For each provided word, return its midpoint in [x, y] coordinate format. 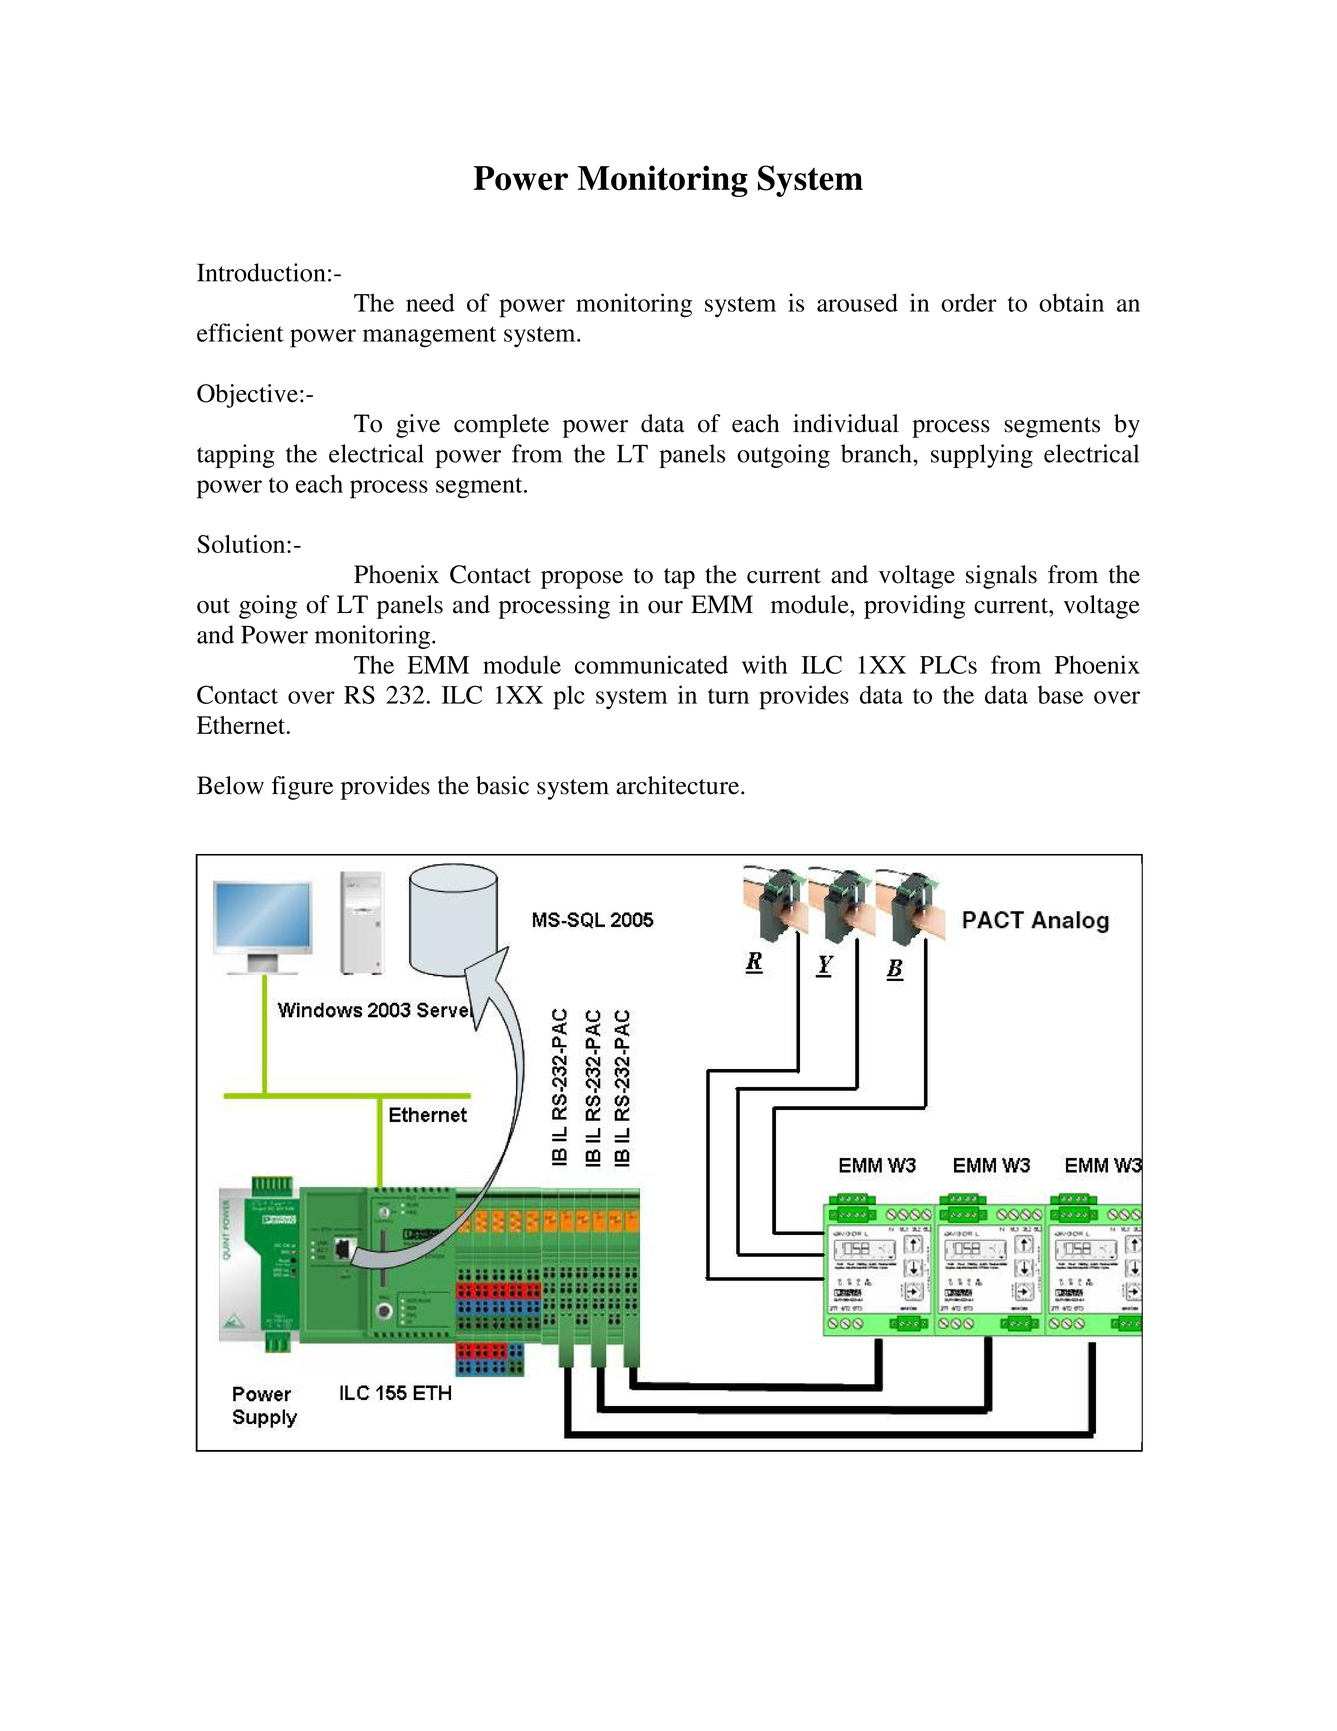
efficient [240, 332]
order [969, 302]
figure [302, 788]
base [1061, 695]
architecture [679, 785]
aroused [857, 302]
